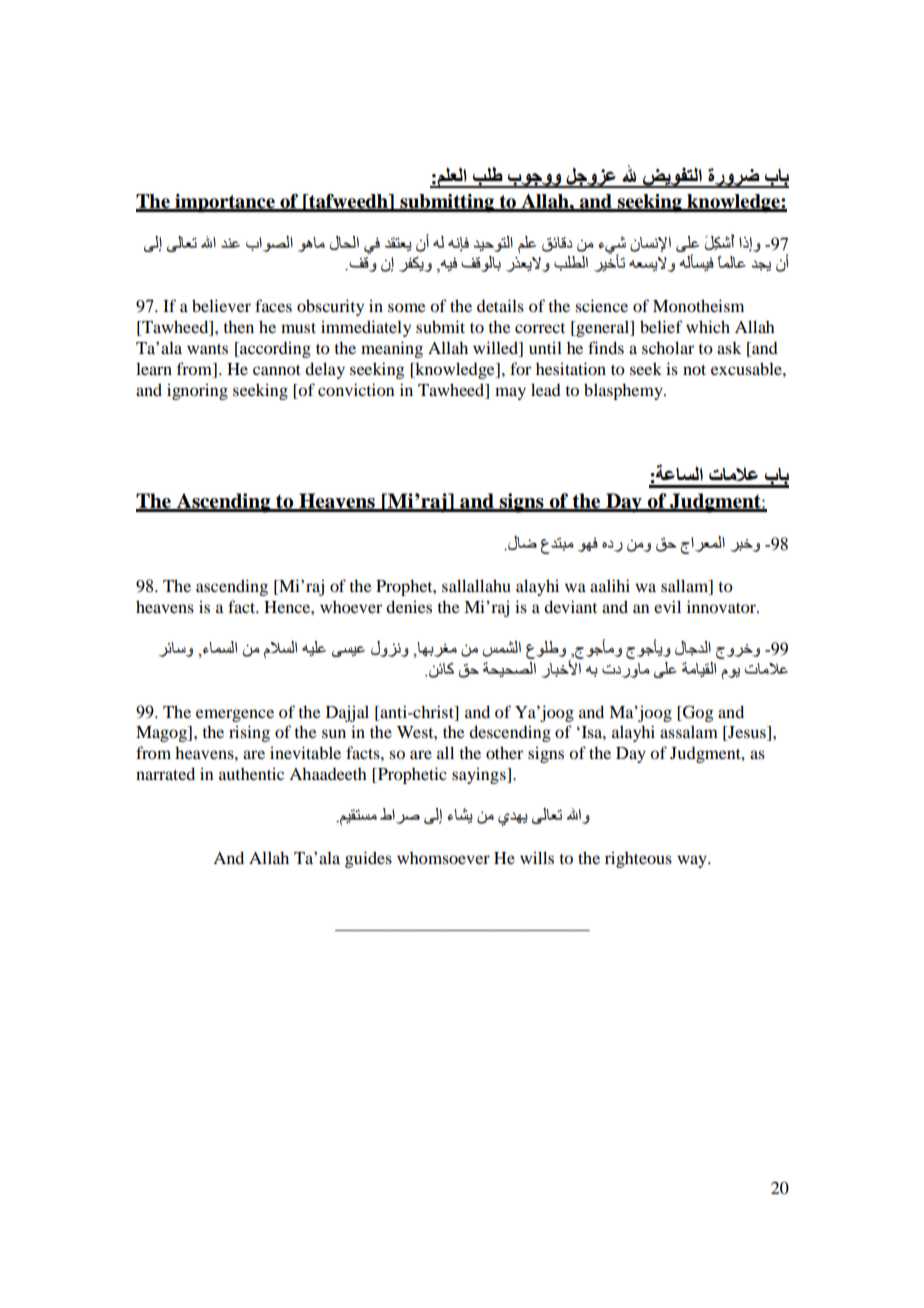 Image resolution: width=924 pixels, height=1308 pixels. I want to click on Monotheism, so click(698, 305).
